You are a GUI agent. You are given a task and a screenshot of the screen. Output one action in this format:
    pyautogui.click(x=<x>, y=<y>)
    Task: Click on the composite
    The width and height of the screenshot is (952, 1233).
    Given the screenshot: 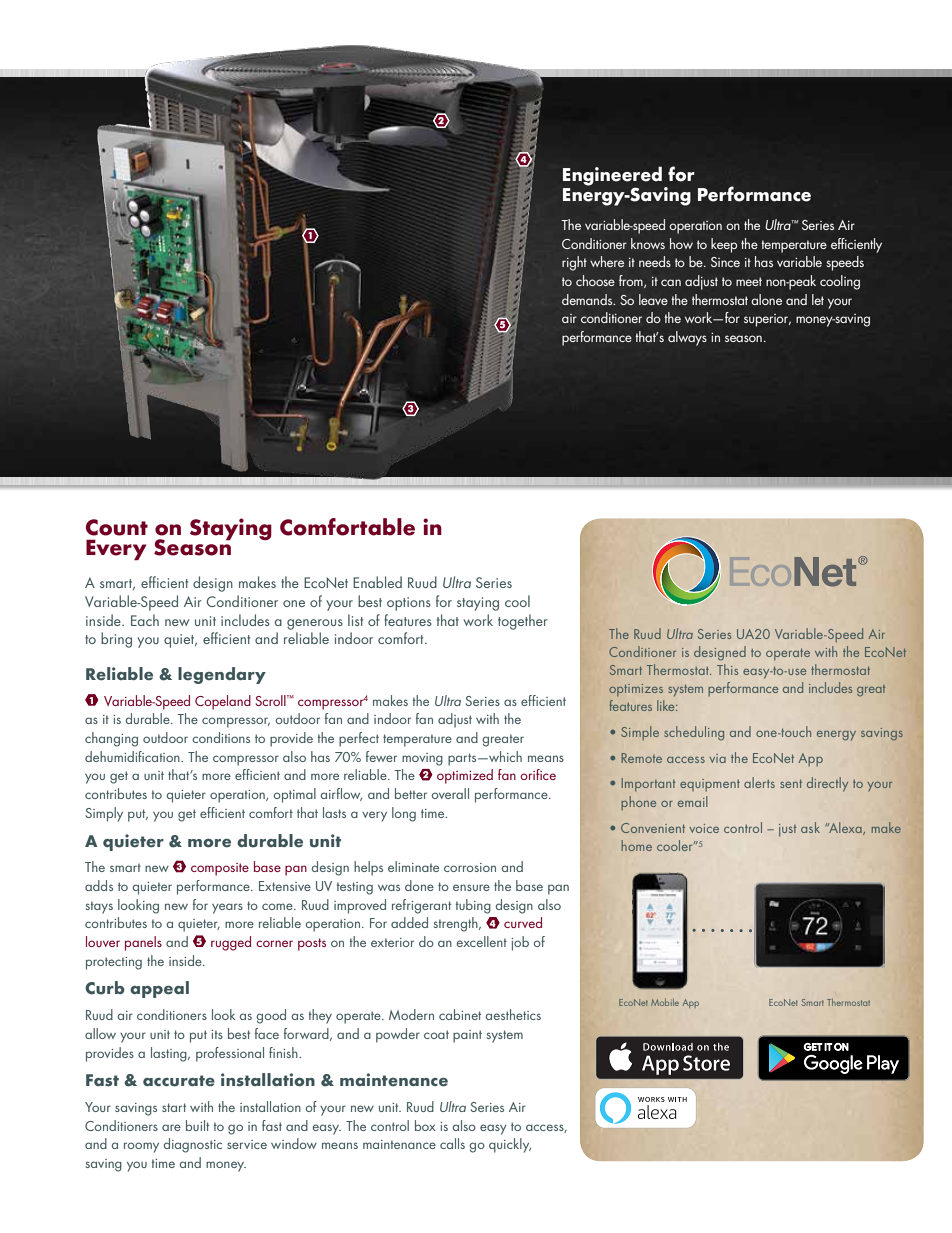 What is the action you would take?
    pyautogui.click(x=220, y=869)
